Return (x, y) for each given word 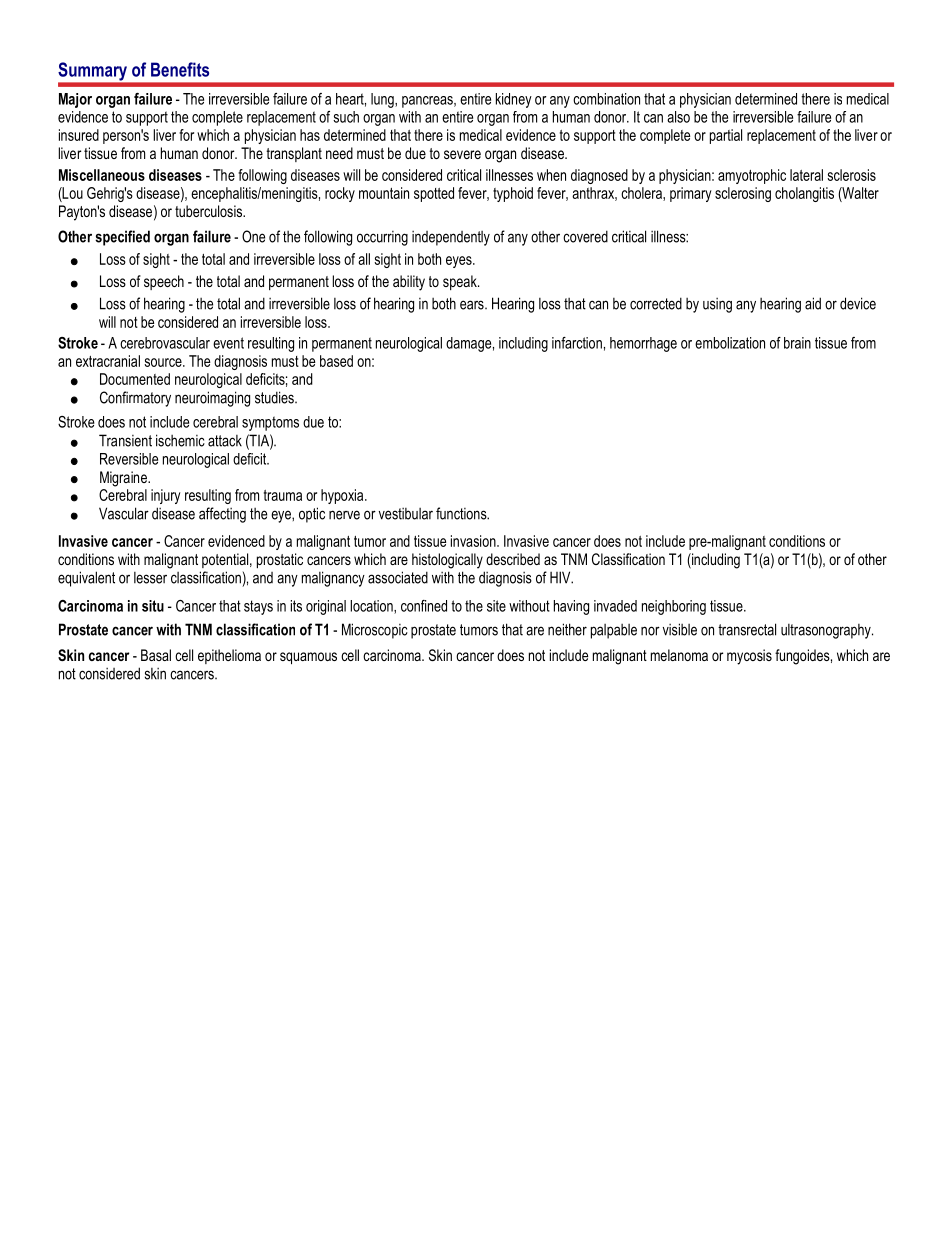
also (678, 117)
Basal (156, 655)
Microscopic (375, 631)
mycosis (749, 657)
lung (383, 100)
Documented (135, 379)
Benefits (180, 69)
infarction (577, 343)
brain (797, 343)
